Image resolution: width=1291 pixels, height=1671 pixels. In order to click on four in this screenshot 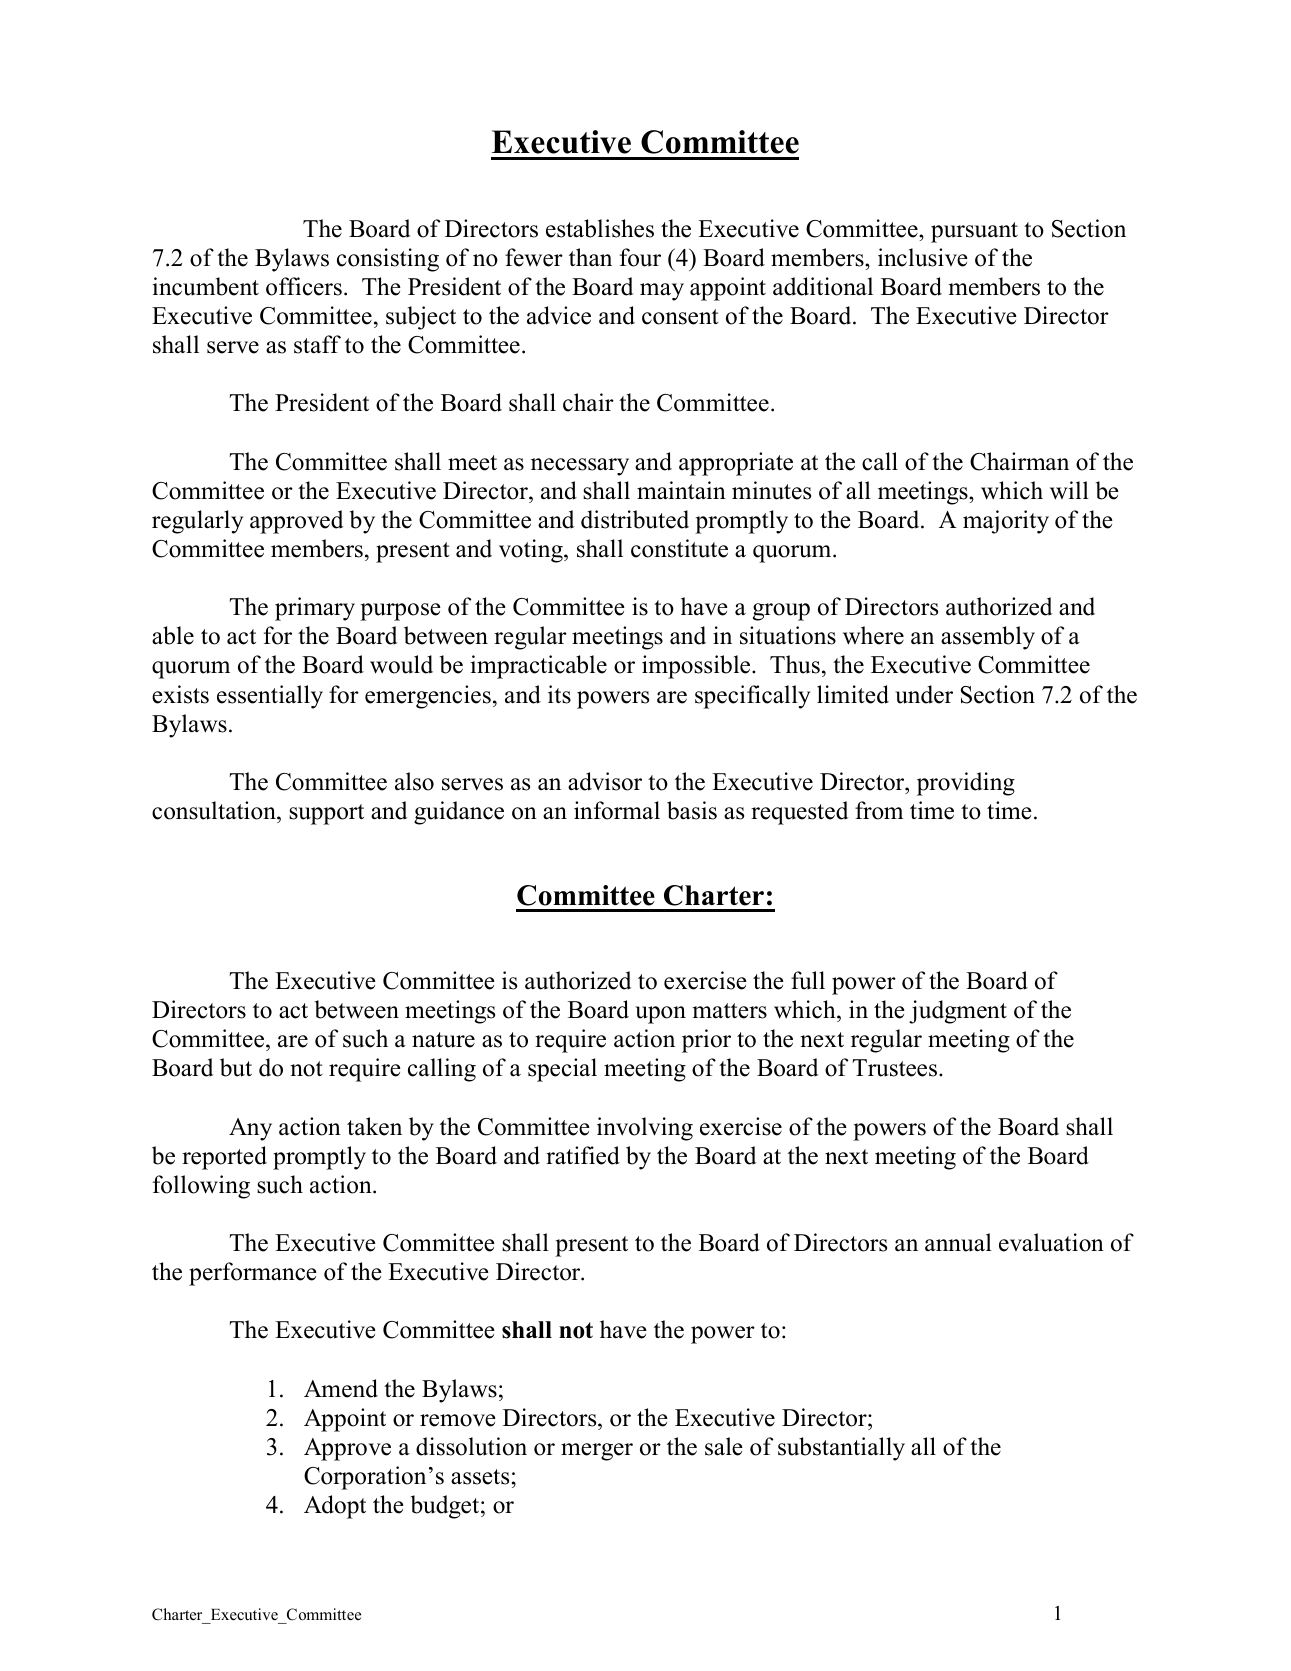, I will do `click(640, 257)`.
